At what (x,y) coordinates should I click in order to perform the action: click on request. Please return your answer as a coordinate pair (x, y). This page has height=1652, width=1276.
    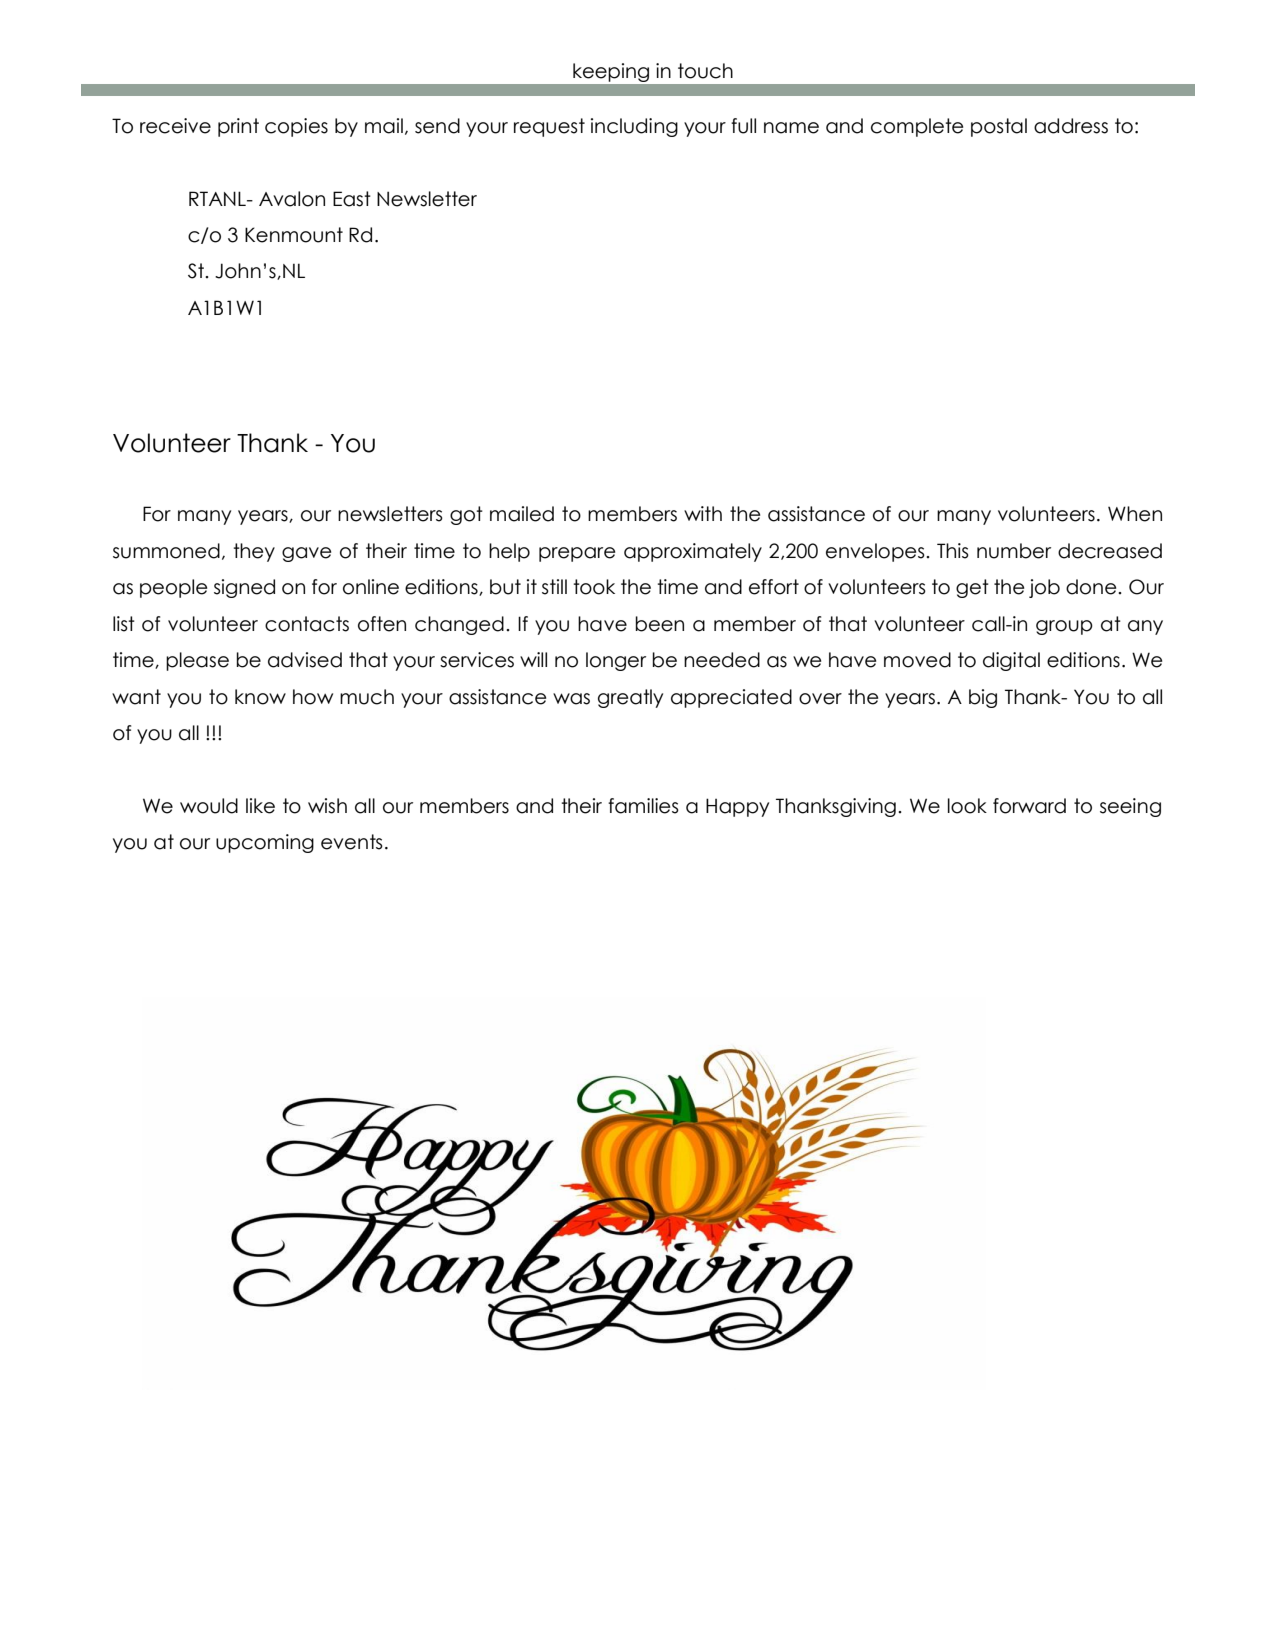
    Looking at the image, I should click on (549, 127).
